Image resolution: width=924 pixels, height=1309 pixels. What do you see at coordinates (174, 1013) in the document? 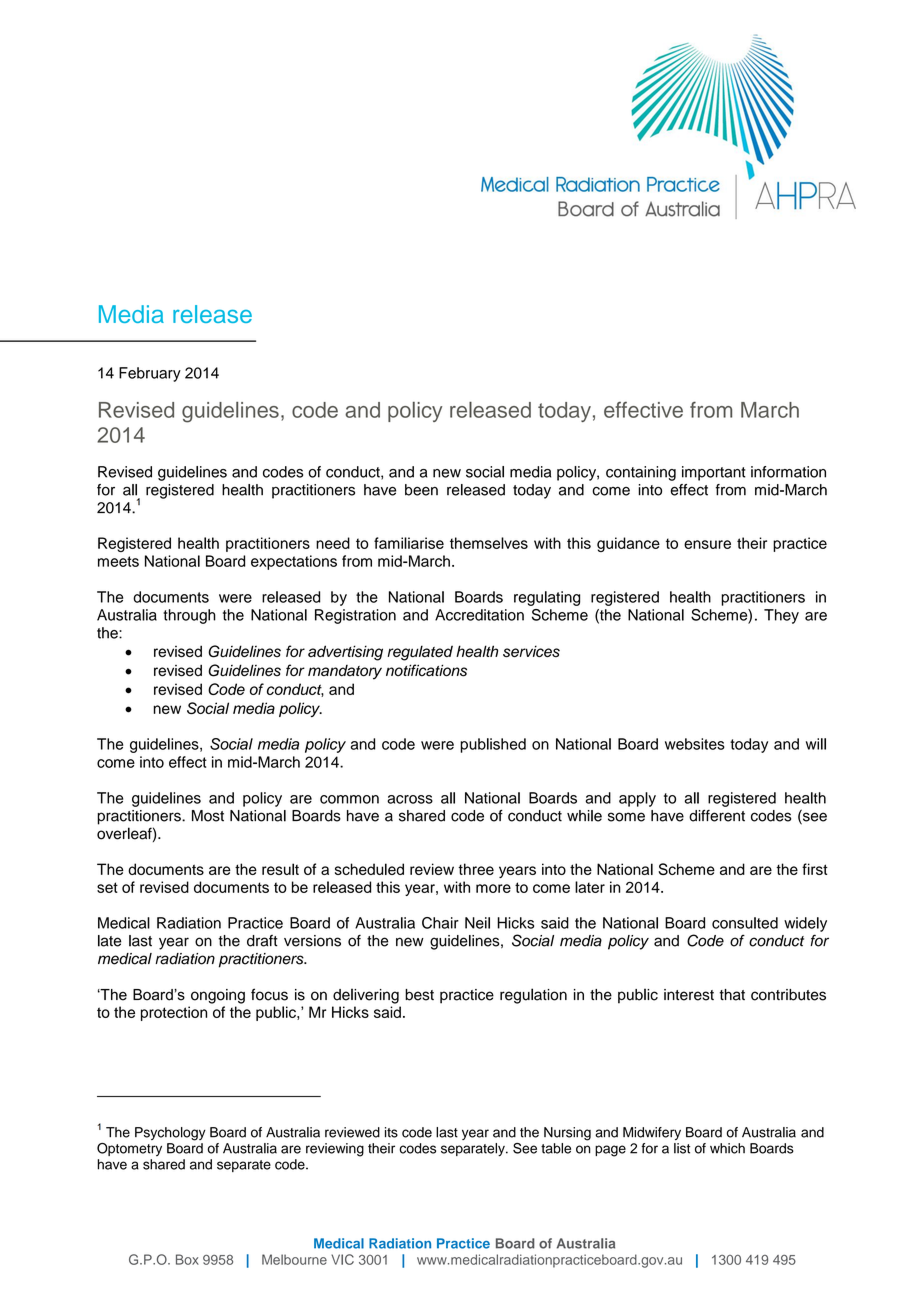
I see `protection` at bounding box center [174, 1013].
